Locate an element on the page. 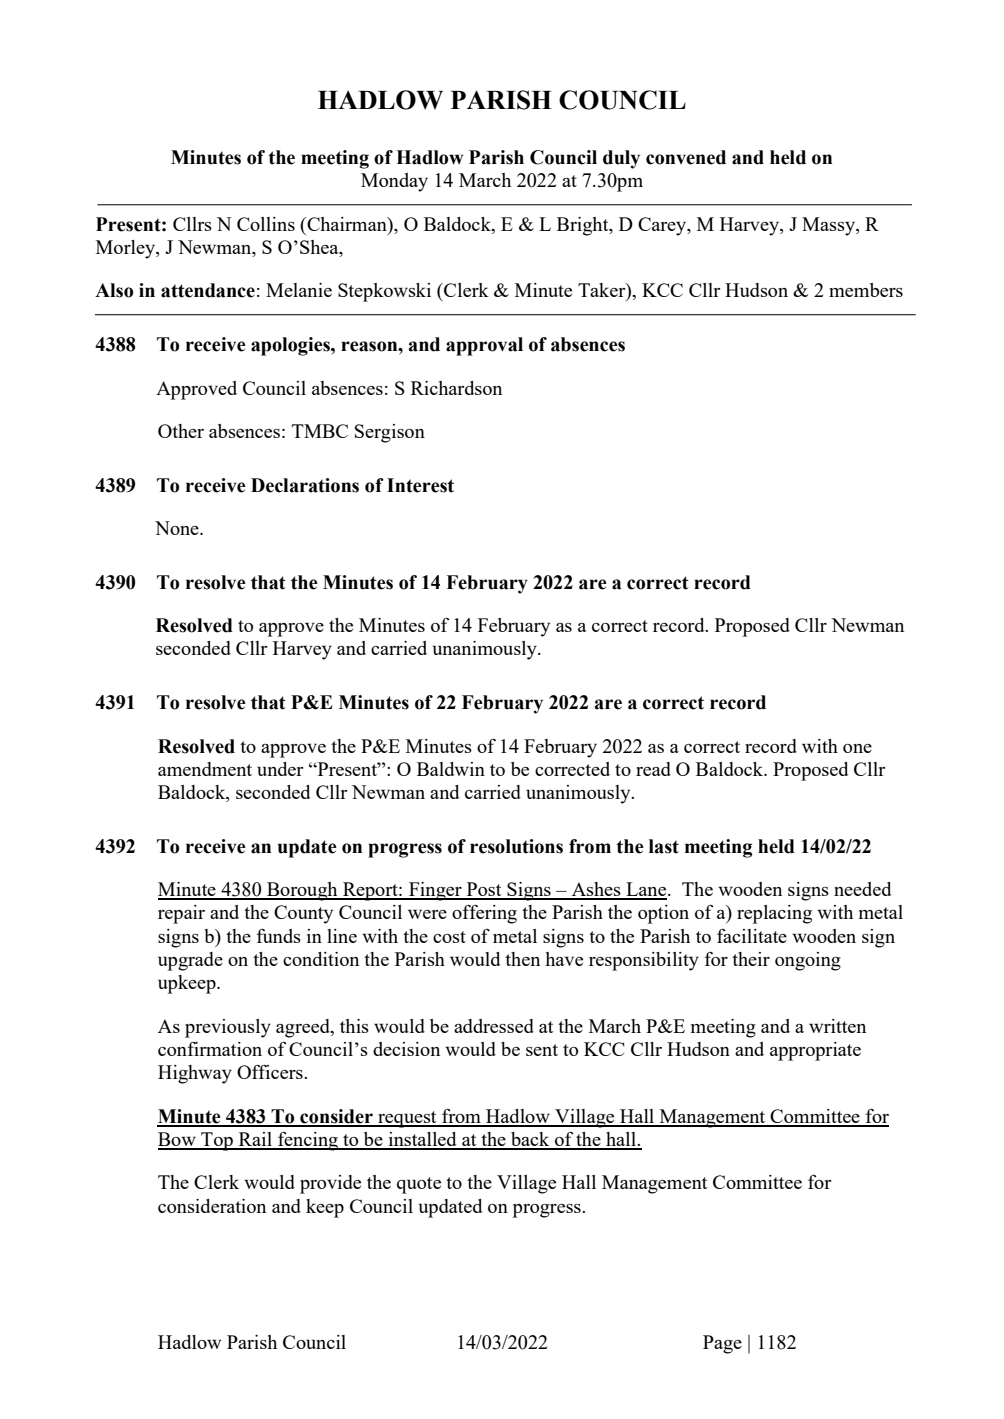 The image size is (1004, 1419). Other is located at coordinates (181, 431).
